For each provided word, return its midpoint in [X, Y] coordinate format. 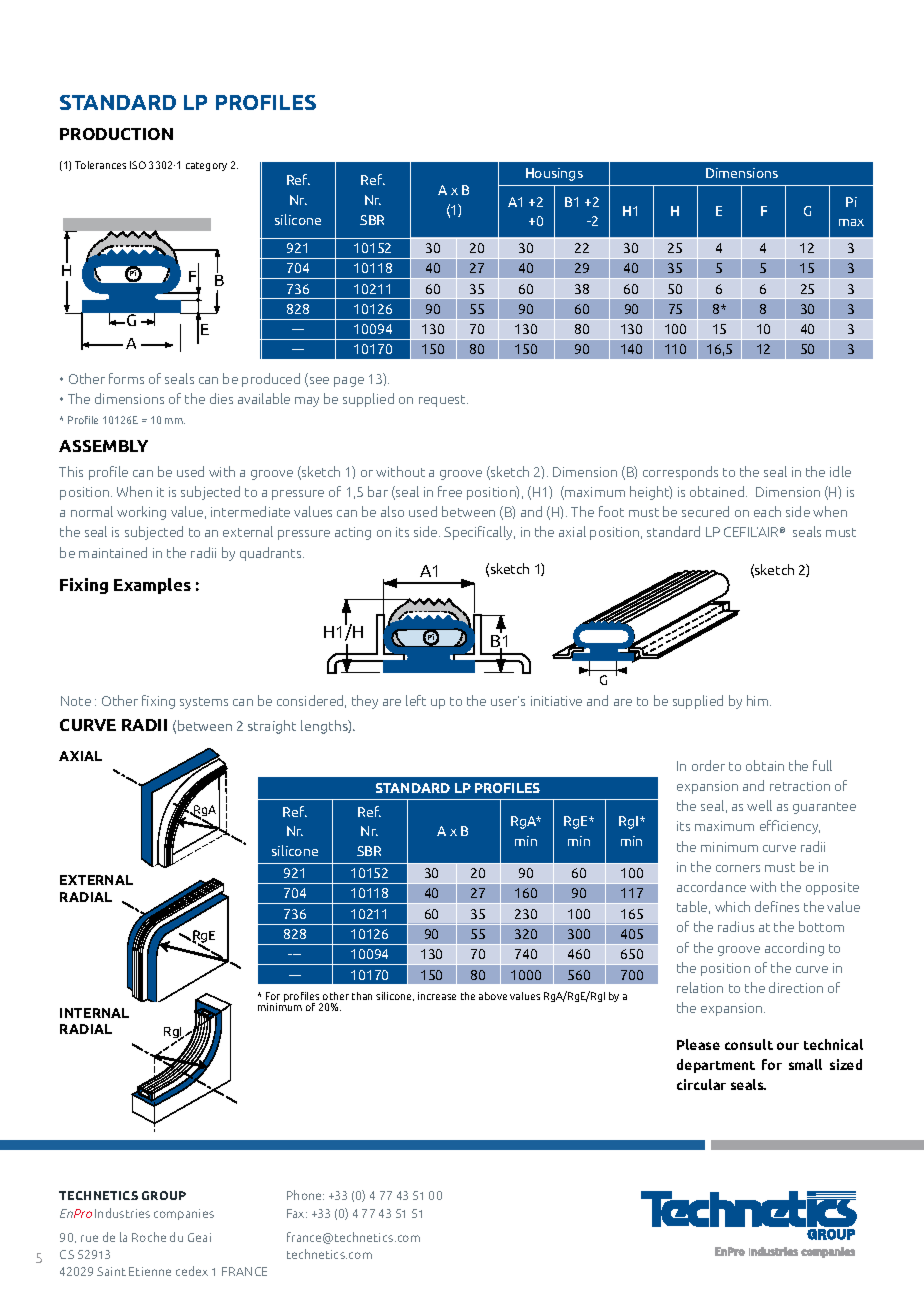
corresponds [680, 473]
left [416, 700]
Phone [305, 1195]
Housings [554, 174]
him [759, 700]
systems [204, 703]
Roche [149, 1237]
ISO [138, 165]
